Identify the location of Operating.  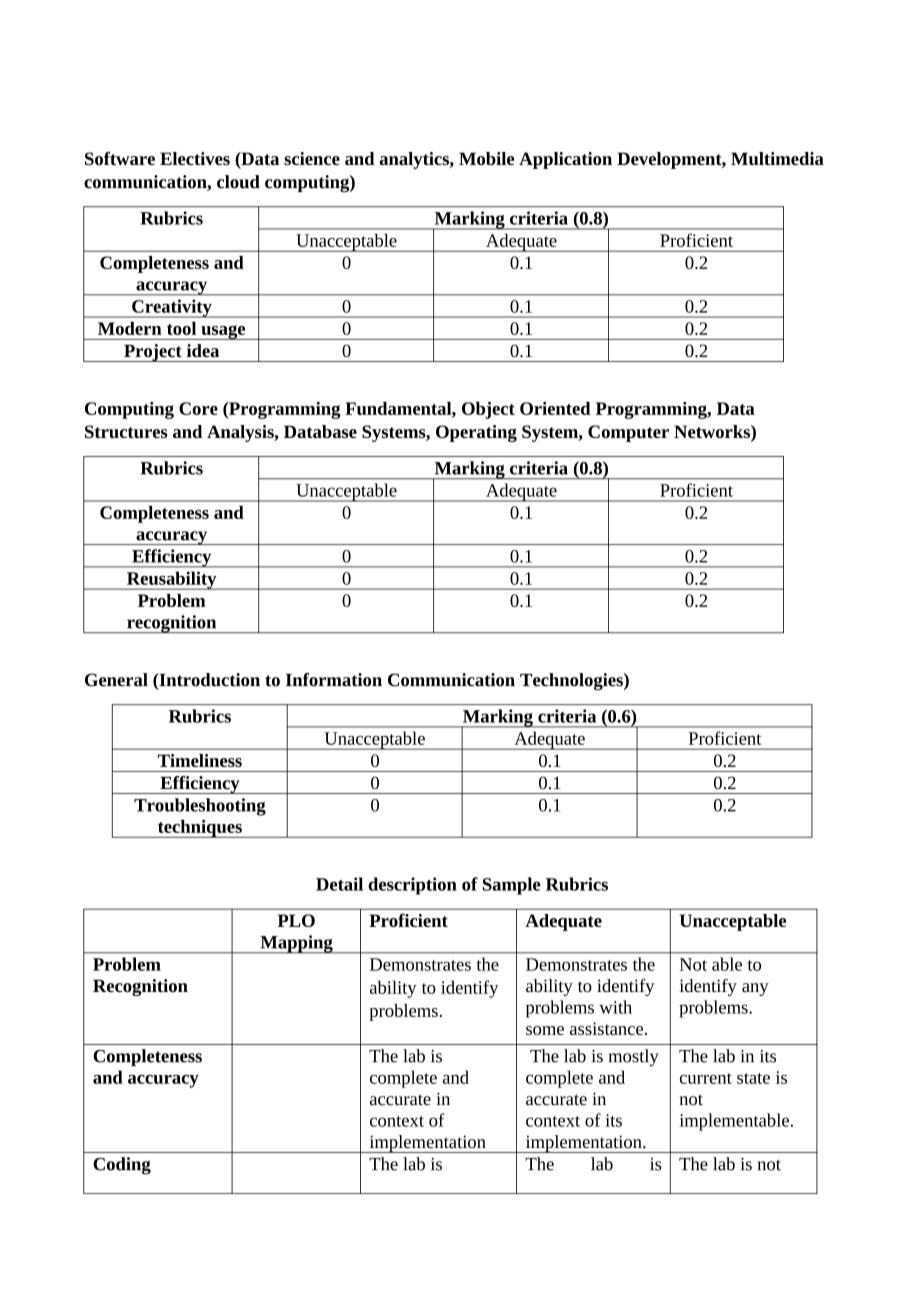
(476, 433).
